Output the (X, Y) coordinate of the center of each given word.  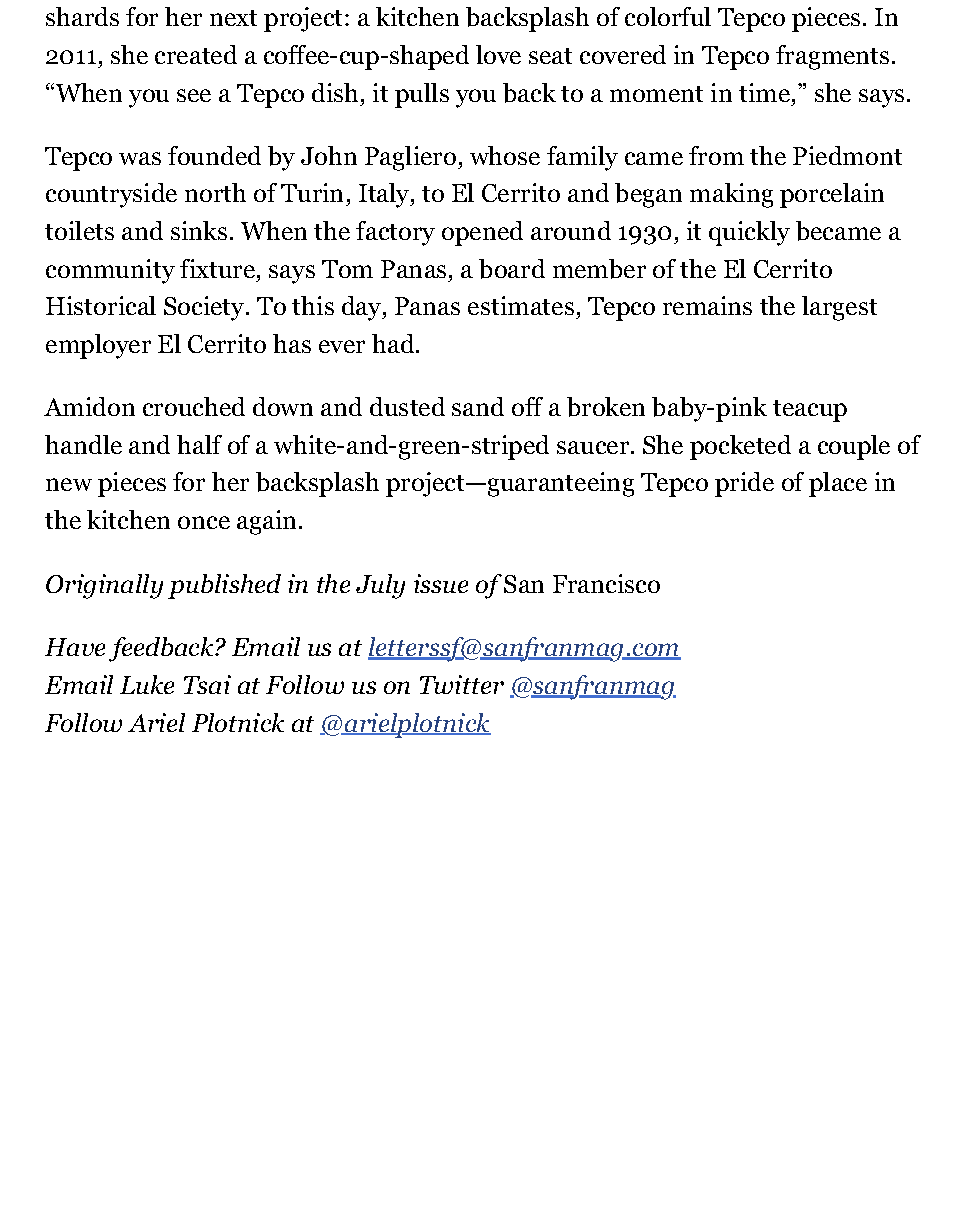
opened (482, 233)
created (196, 54)
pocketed (740, 447)
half (199, 444)
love (498, 54)
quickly (749, 233)
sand (478, 406)
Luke (147, 684)
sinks (199, 230)
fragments (832, 57)
